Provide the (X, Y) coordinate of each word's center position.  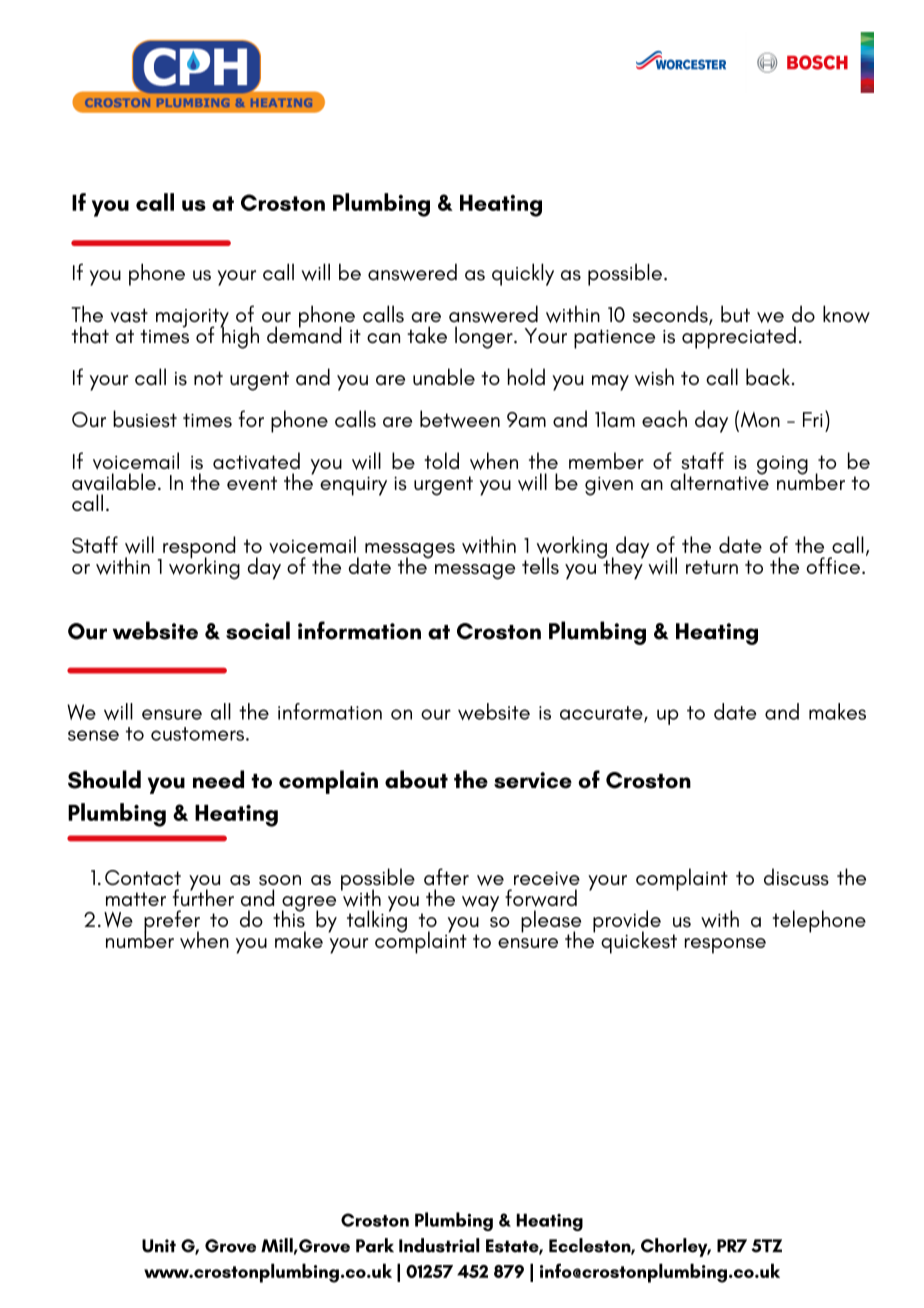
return (712, 567)
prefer (172, 922)
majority (192, 319)
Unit (159, 1246)
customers (197, 734)
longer (485, 337)
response (725, 946)
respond (198, 548)
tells (540, 565)
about (416, 779)
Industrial (439, 1245)
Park (375, 1245)
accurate (602, 714)
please (551, 922)
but (735, 314)
